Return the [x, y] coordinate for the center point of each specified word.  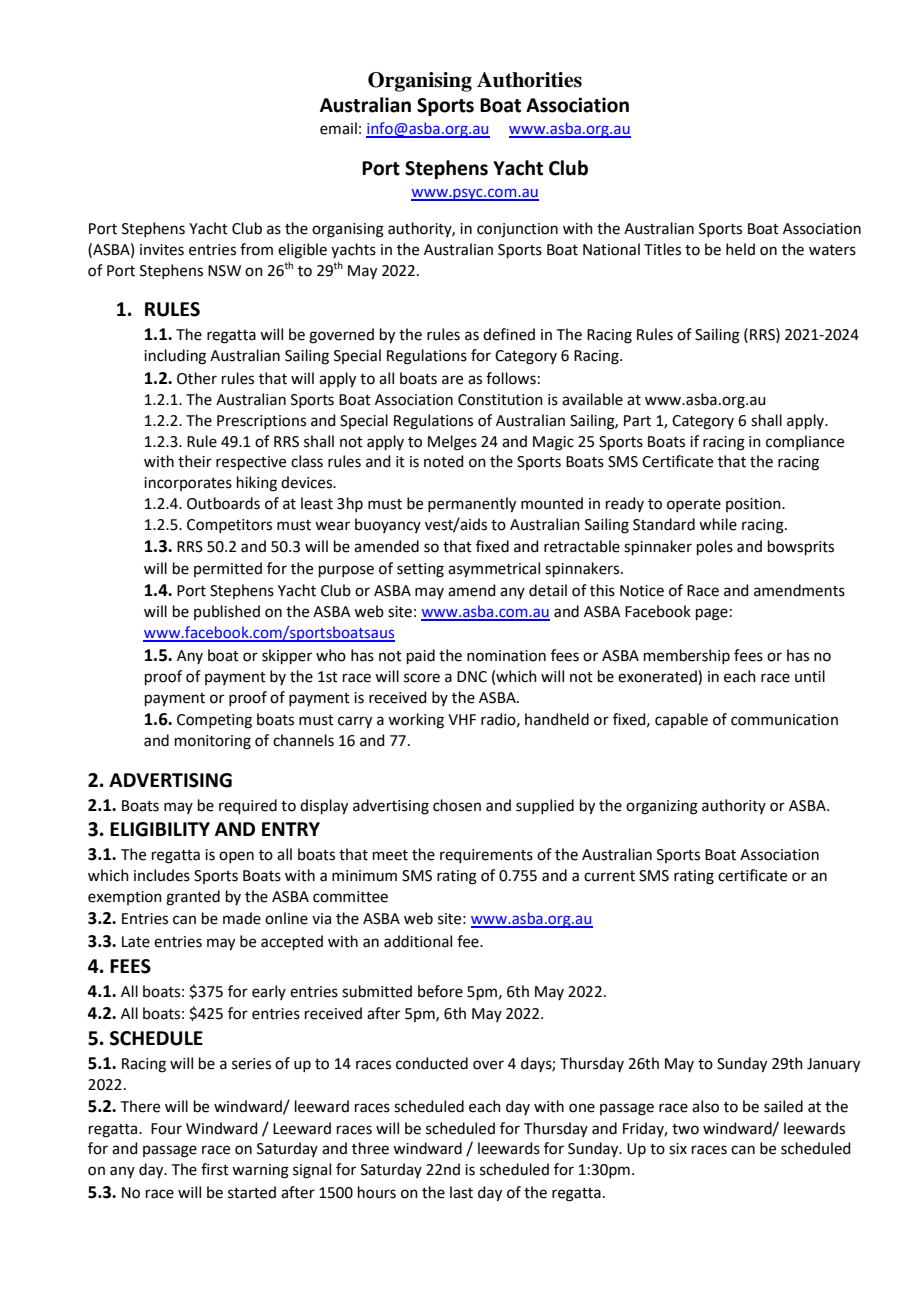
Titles [662, 249]
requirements [486, 856]
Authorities [529, 80]
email [338, 128]
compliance [805, 442]
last [461, 1192]
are [452, 380]
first [215, 1169]
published [227, 612]
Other [197, 378]
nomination [506, 656]
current [609, 876]
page [712, 614]
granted [193, 898]
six [678, 1149]
